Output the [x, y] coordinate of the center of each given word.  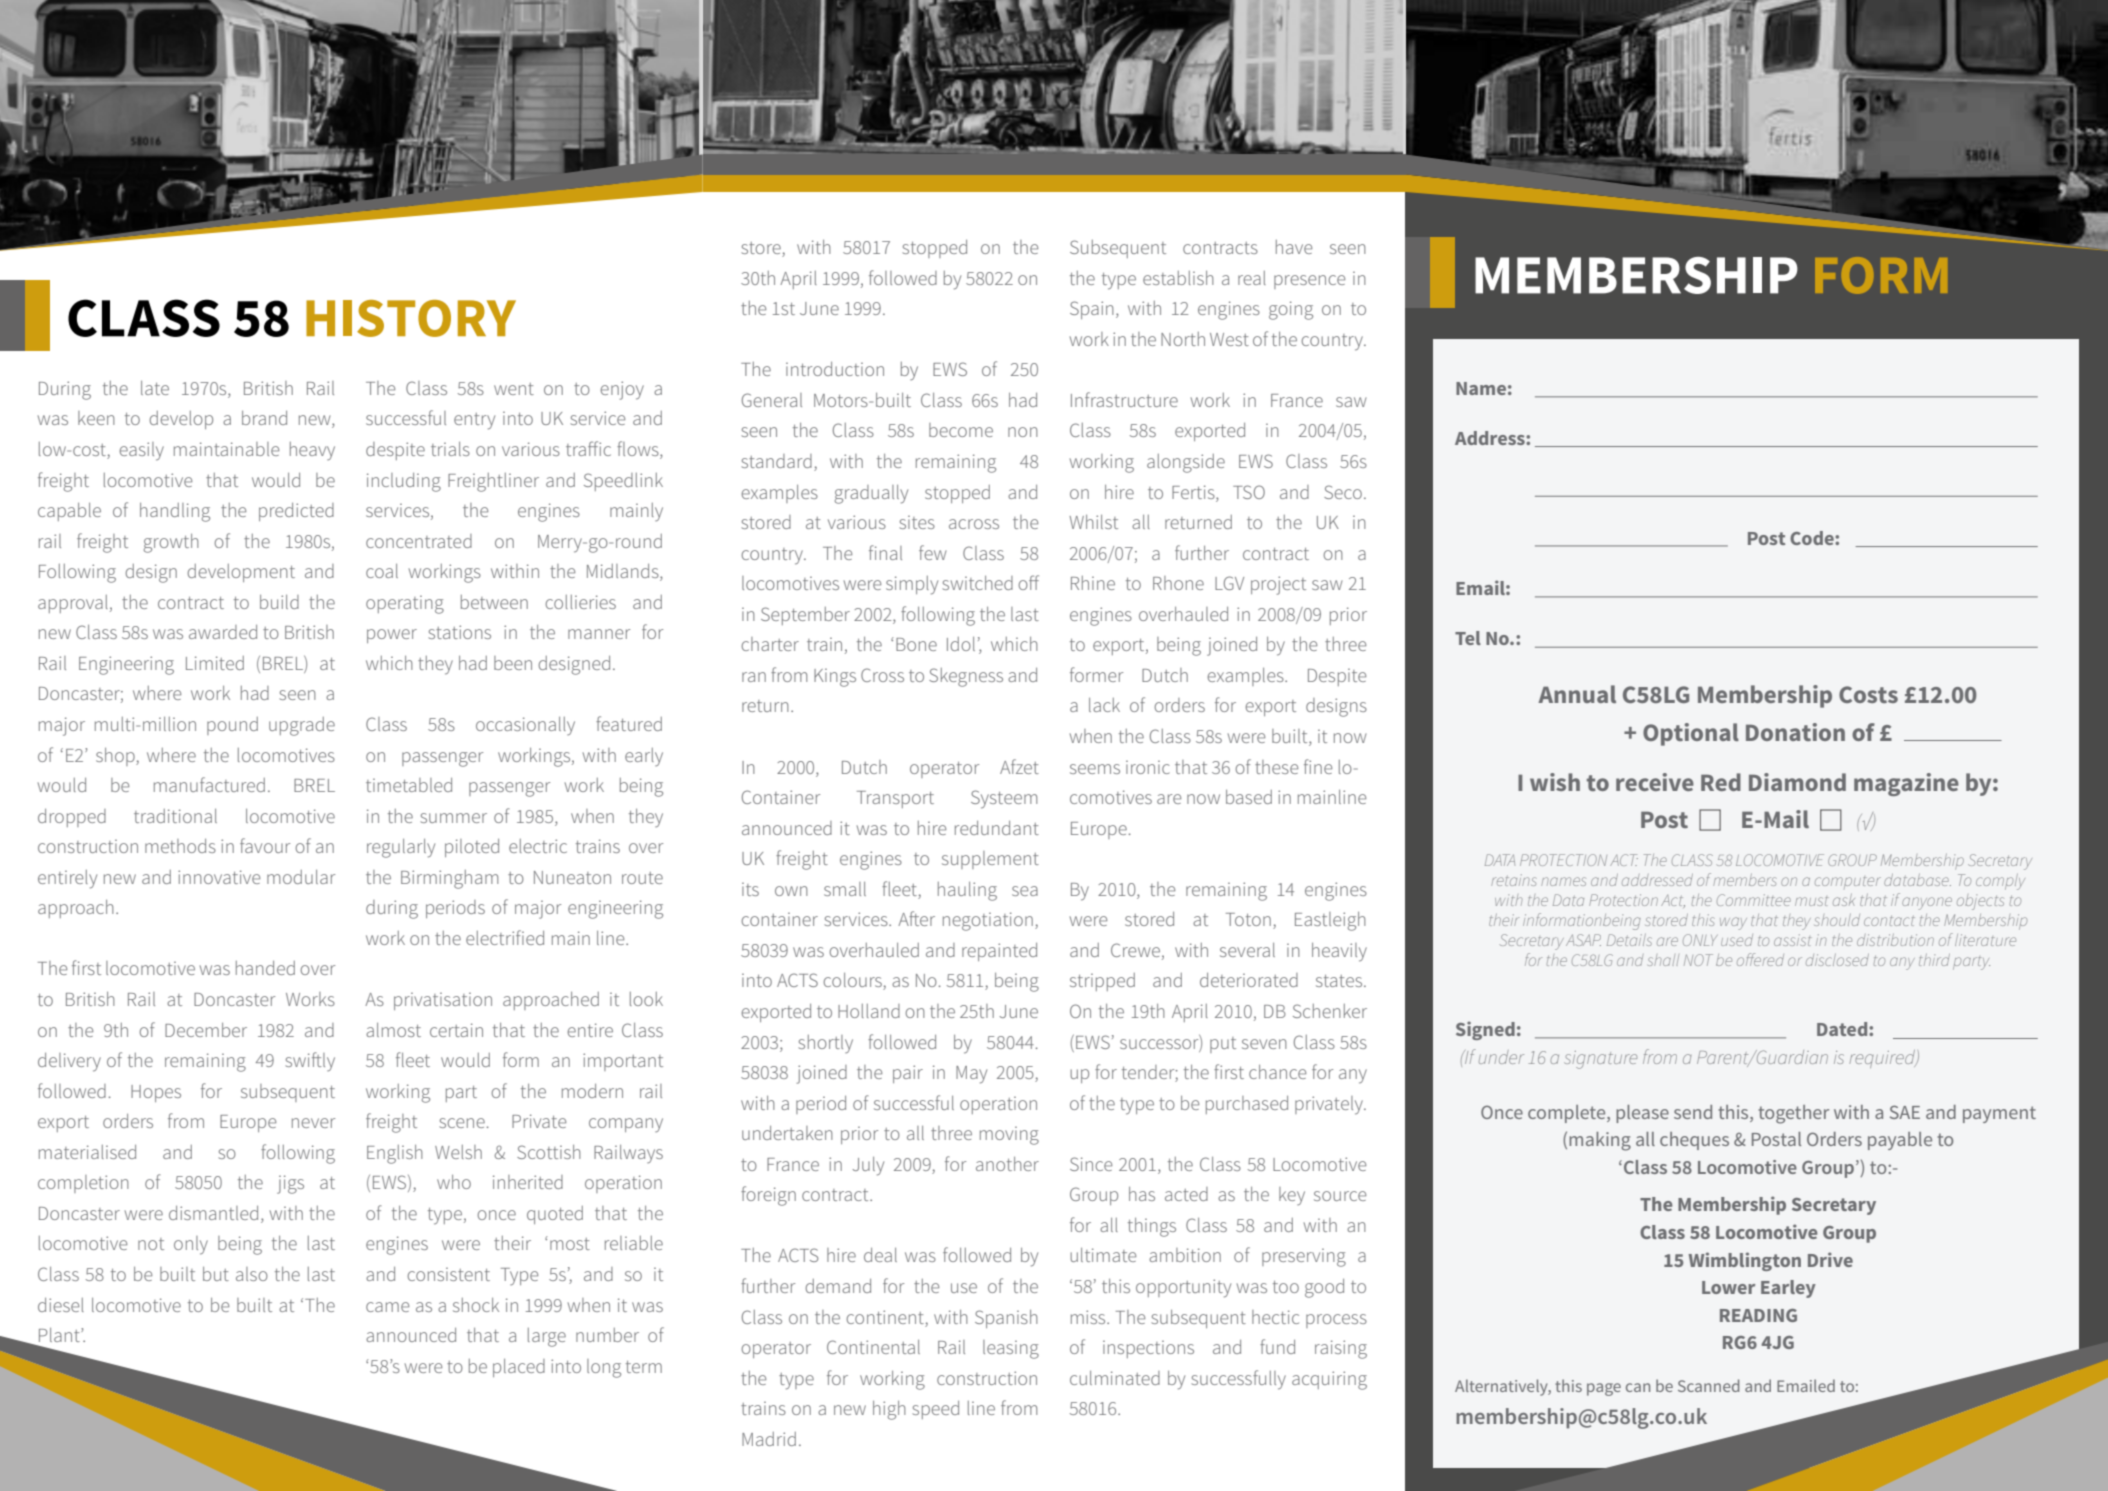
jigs [290, 1184]
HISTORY [411, 318]
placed [519, 1368]
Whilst [1093, 522]
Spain [1092, 310]
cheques [1694, 1141]
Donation [1795, 732]
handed [265, 968]
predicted [296, 512]
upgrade [302, 726]
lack [1104, 705]
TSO [1249, 492]
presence [1309, 282]
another [1007, 1164]
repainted [999, 952]
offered [1760, 959]
